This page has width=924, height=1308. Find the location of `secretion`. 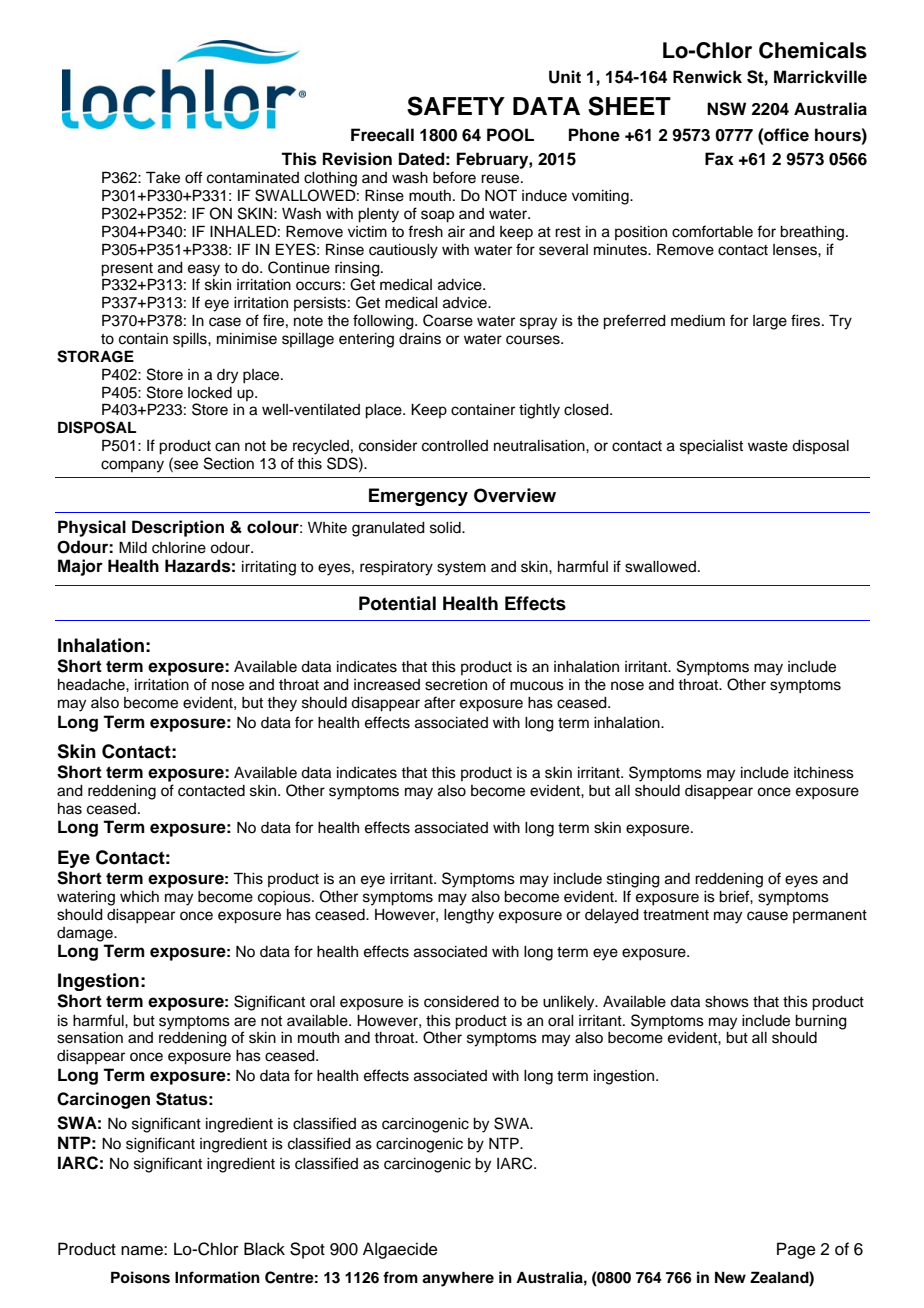

secretion is located at coordinates (456, 685).
